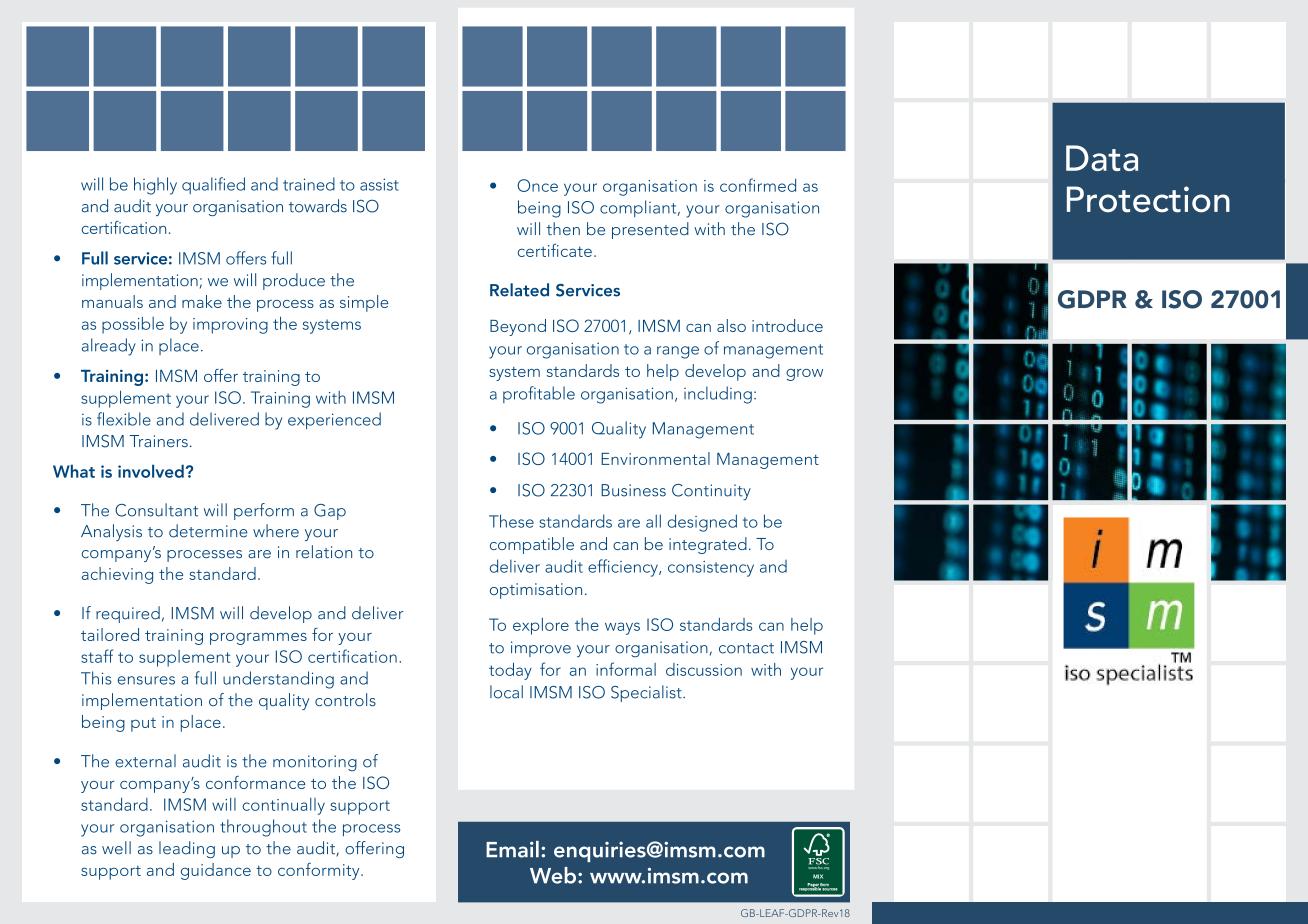 This screenshot has width=1308, height=924. I want to click on qualified, so click(213, 185).
